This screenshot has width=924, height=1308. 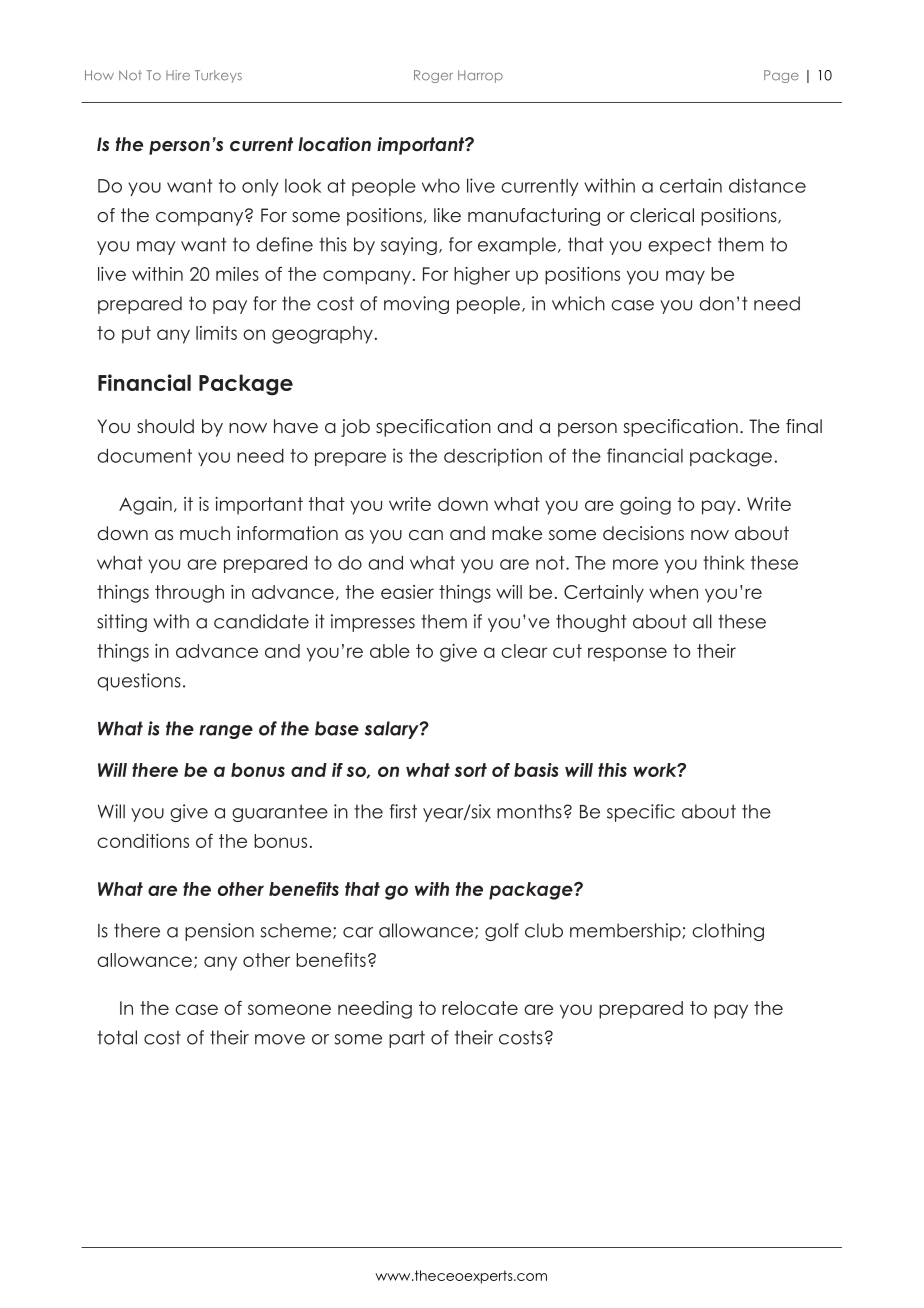 I want to click on easier, so click(x=407, y=592).
